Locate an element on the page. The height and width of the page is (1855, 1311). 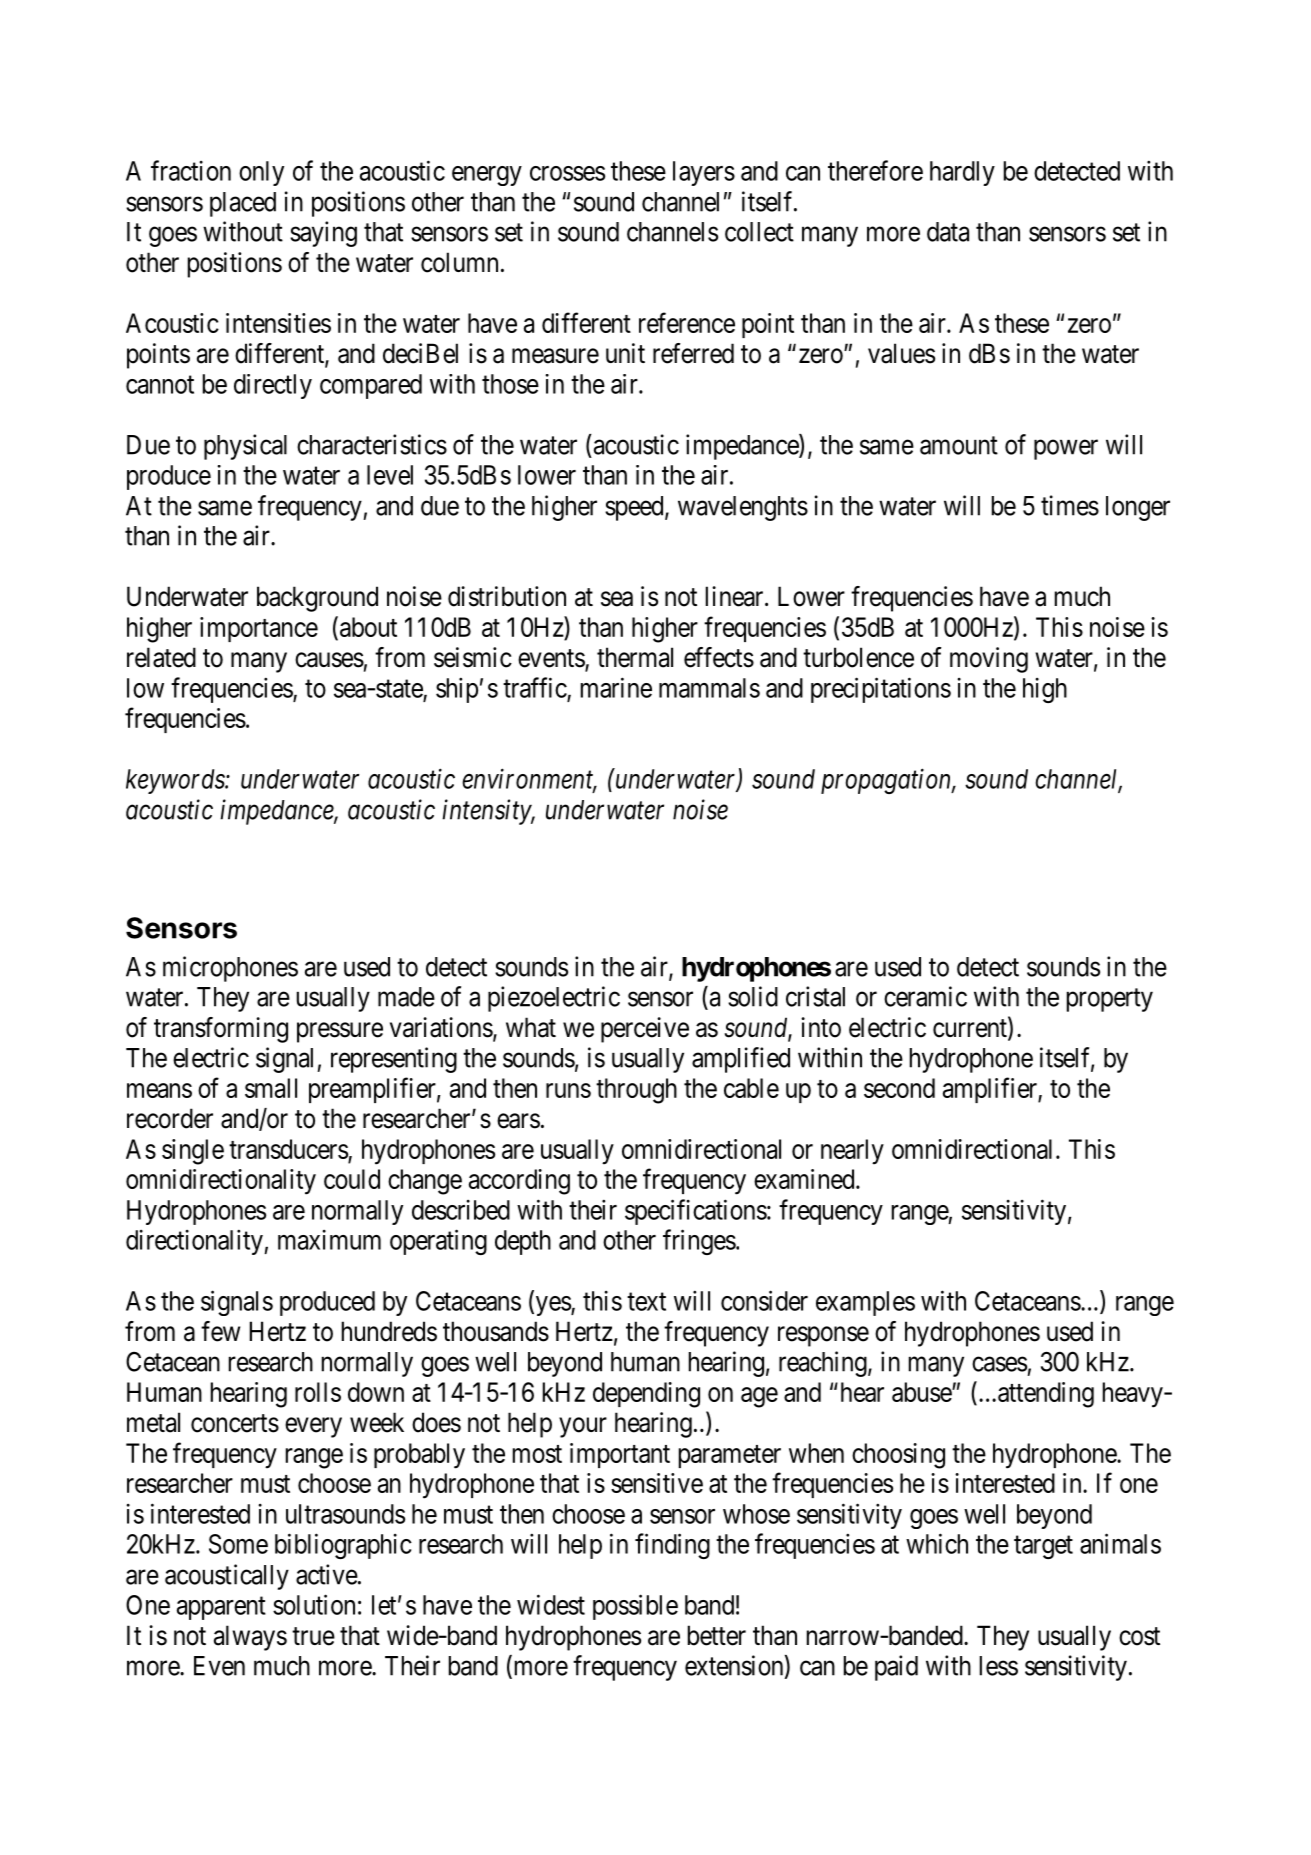
layers is located at coordinates (704, 173).
